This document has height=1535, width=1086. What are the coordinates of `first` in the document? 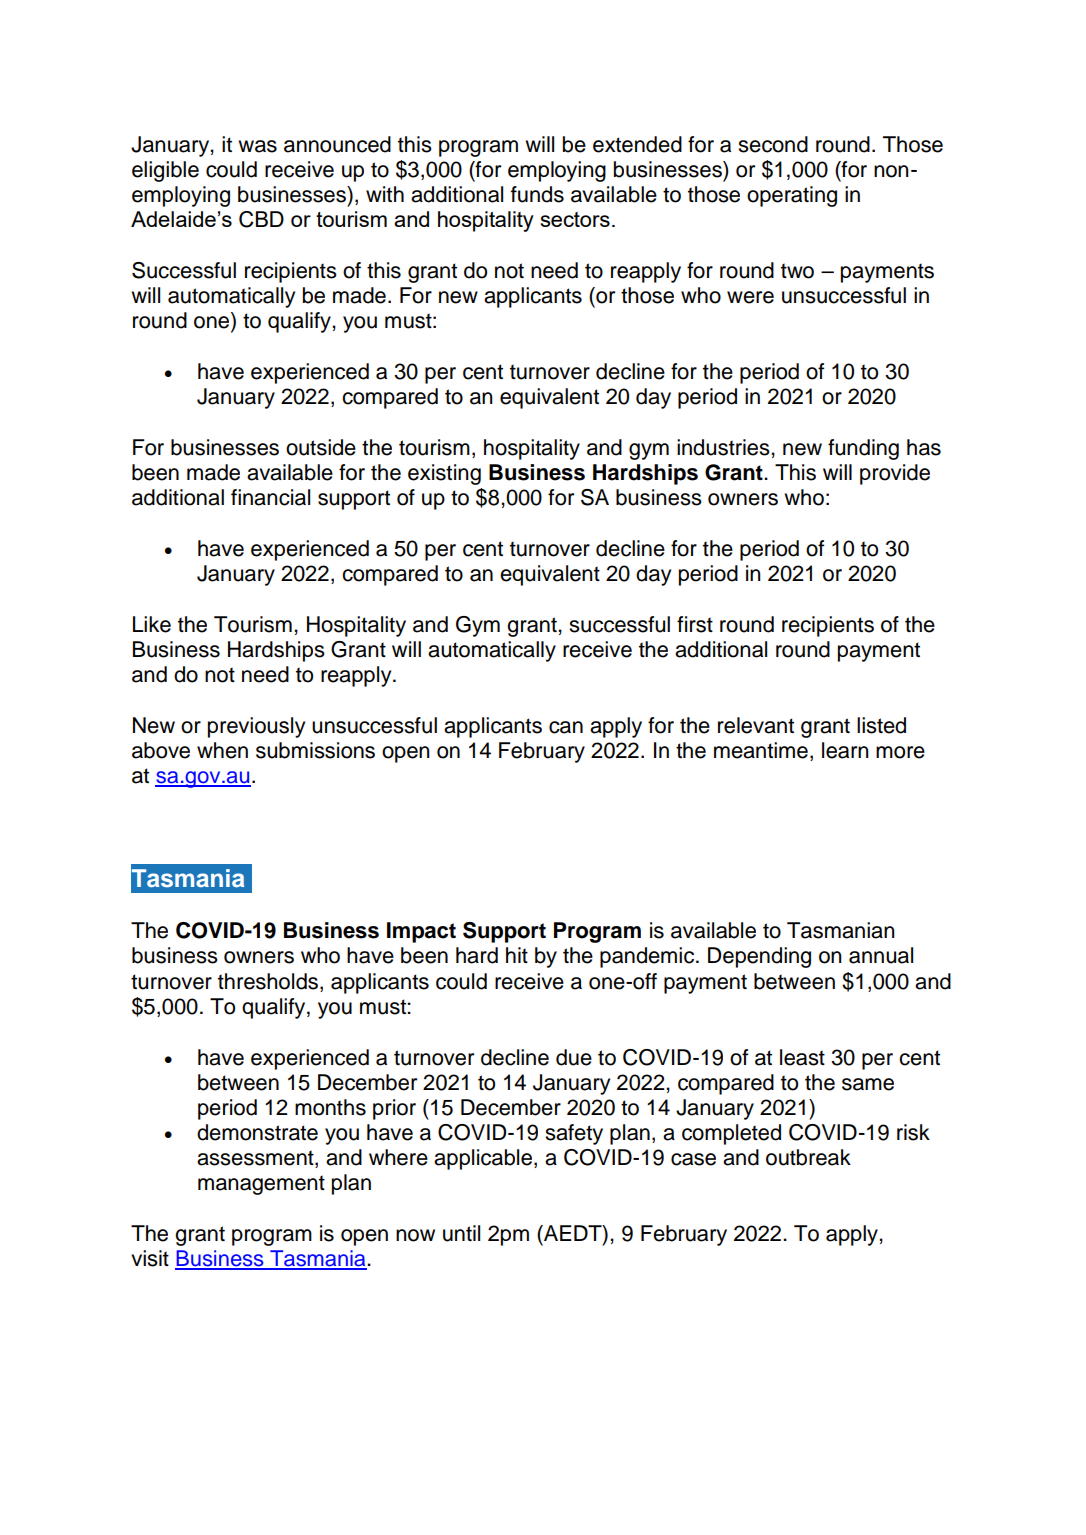 It's located at (695, 624).
